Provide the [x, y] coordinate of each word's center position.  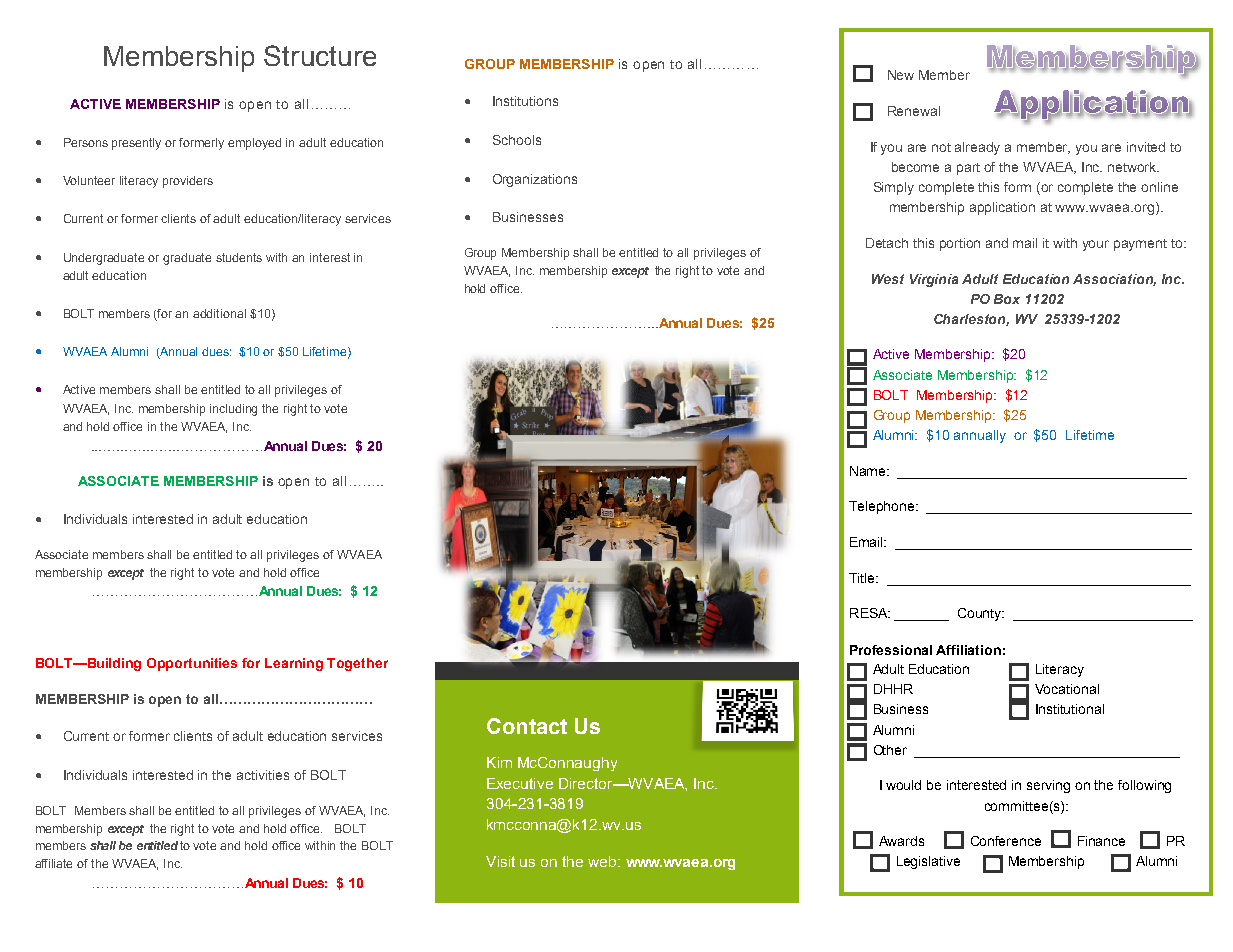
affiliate [53, 863]
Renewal [914, 111]
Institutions [525, 101]
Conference [1006, 841]
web [603, 861]
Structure [320, 55]
